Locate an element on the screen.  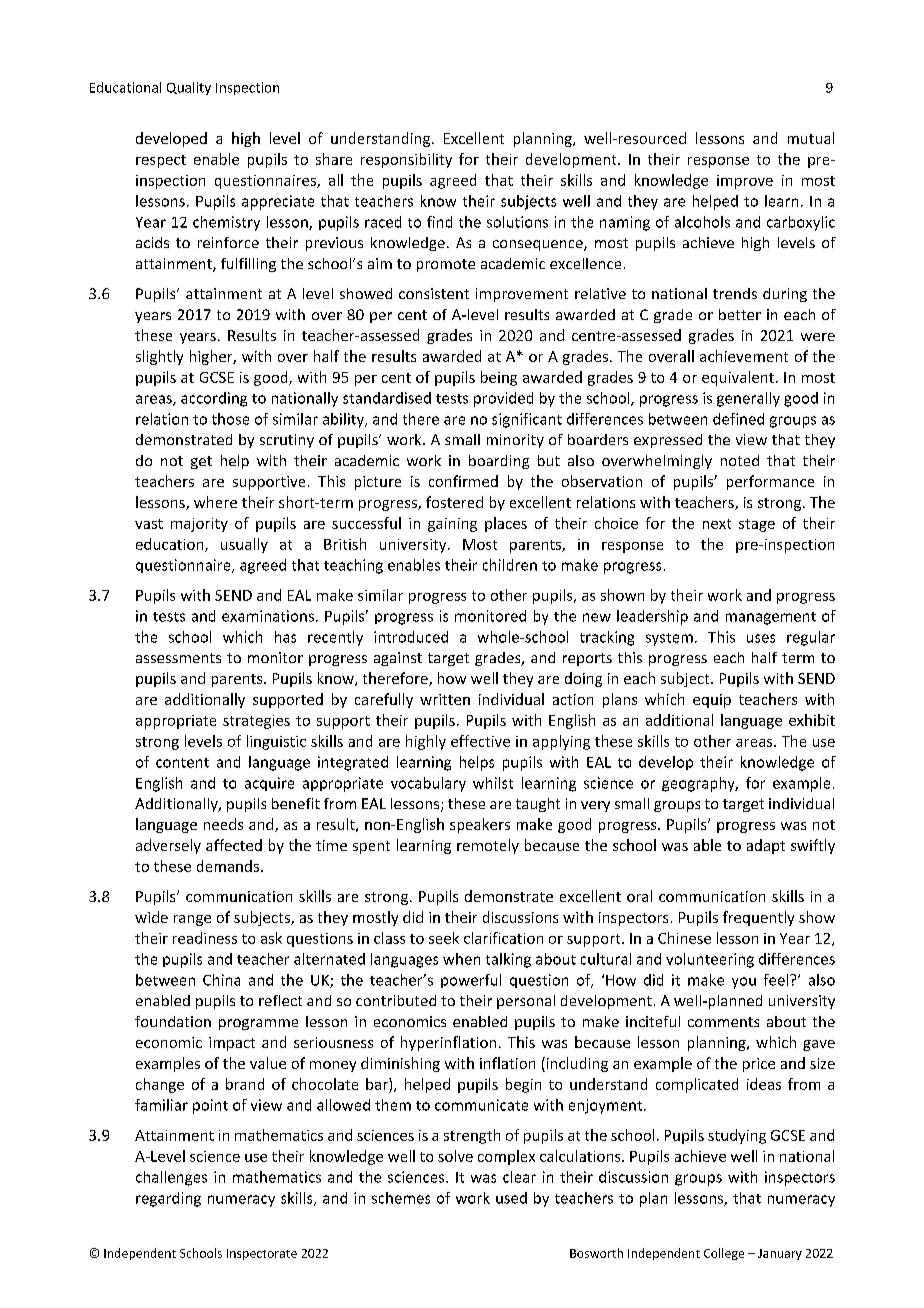
used is located at coordinates (511, 1198).
